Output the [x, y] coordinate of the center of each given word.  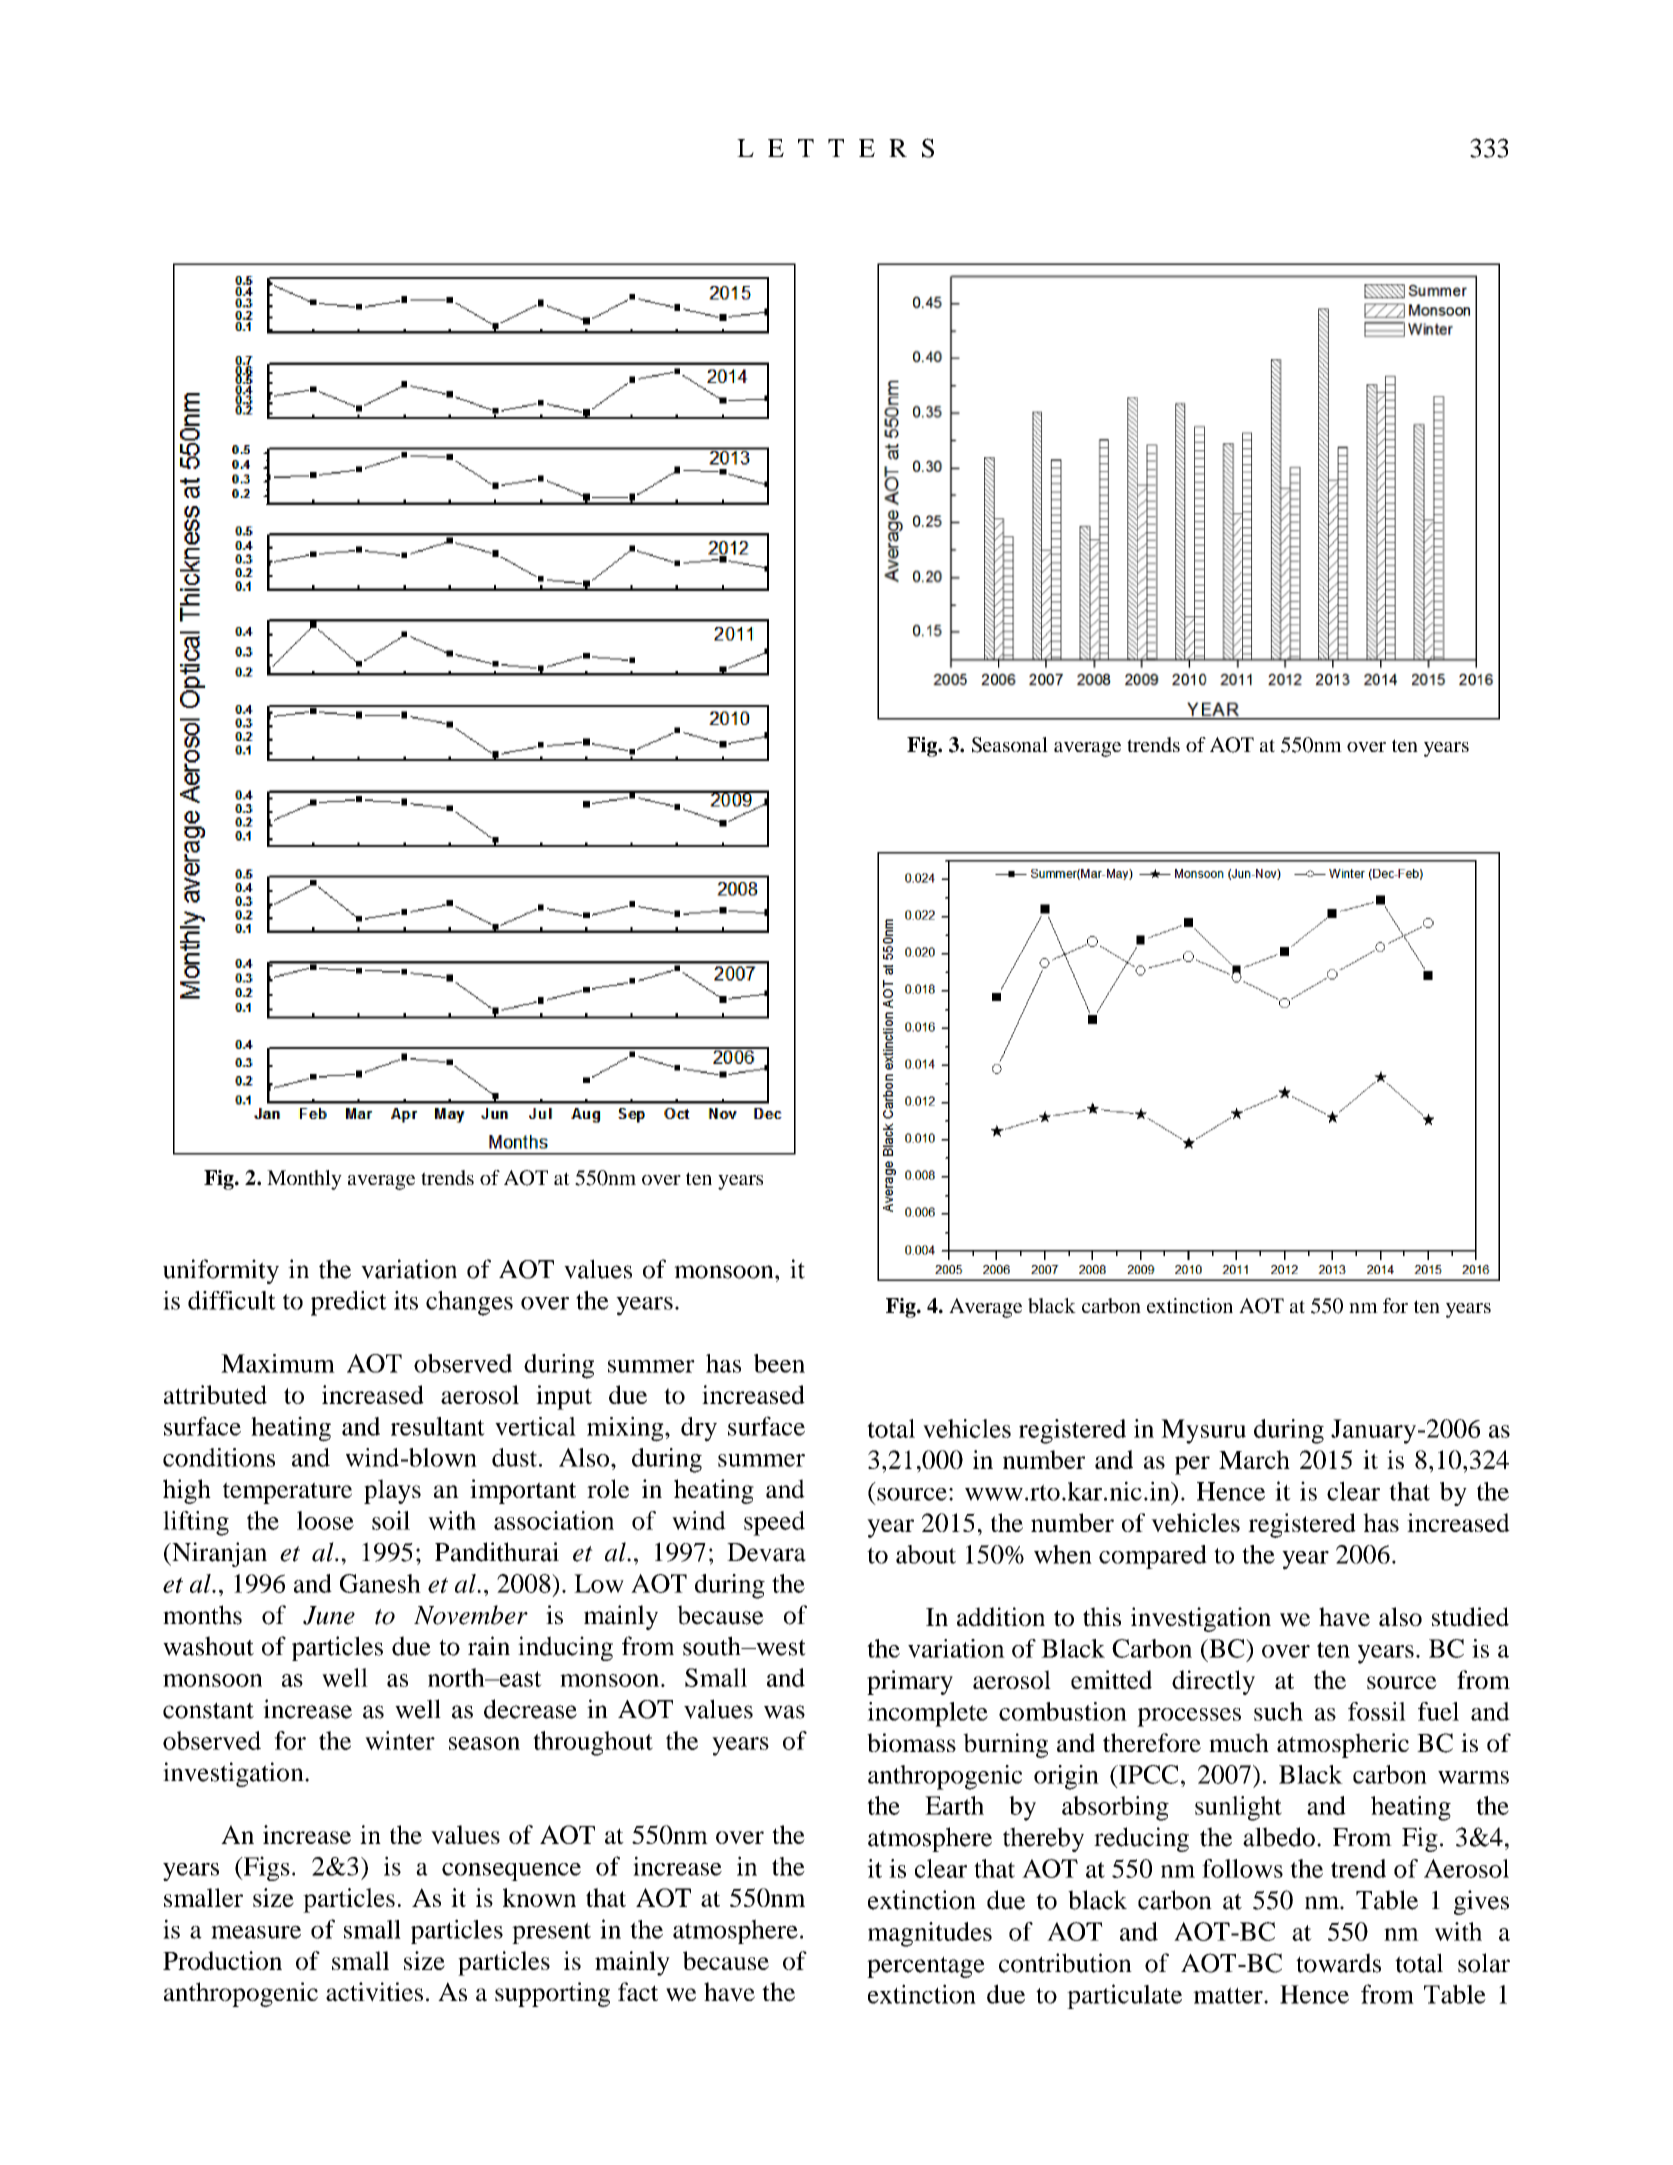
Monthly [304, 1180]
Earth [954, 1805]
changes [469, 1303]
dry [699, 1429]
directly [1213, 1682]
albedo [1279, 1837]
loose [325, 1520]
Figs [265, 1868]
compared [1153, 1557]
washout [208, 1646]
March [1254, 1459]
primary [910, 1682]
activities [374, 1992]
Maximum [278, 1363]
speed [774, 1523]
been [779, 1363]
